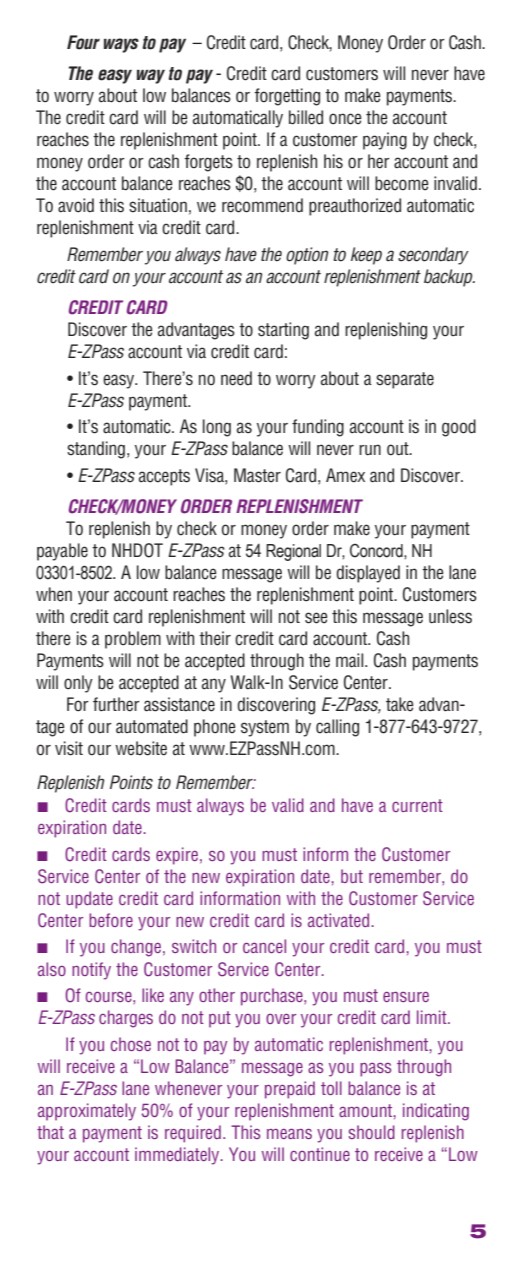 The image size is (523, 1281). I want to click on paying, so click(385, 141).
